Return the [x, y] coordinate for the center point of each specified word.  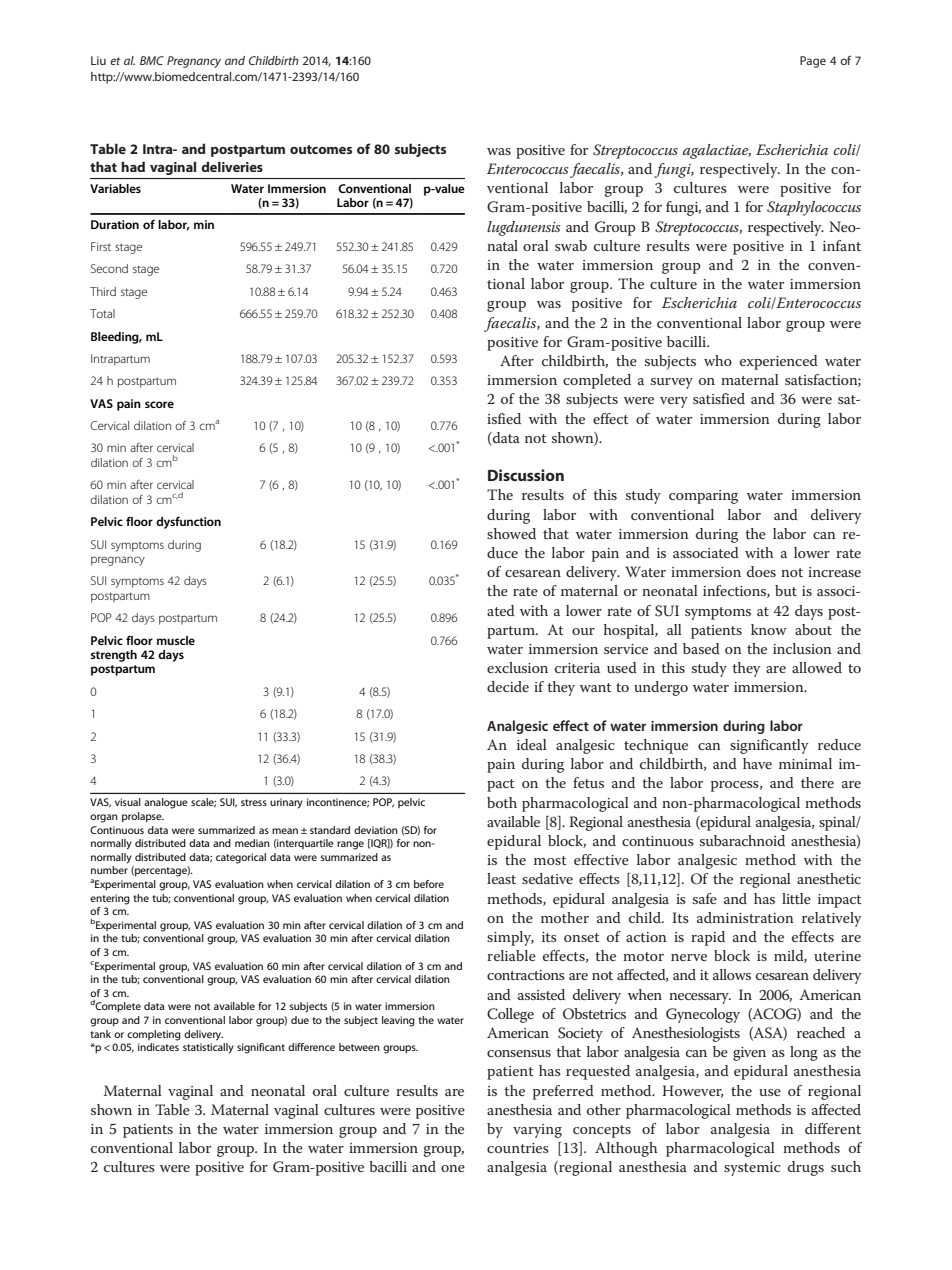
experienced [779, 362]
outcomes [321, 149]
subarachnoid [742, 840]
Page [813, 62]
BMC [152, 60]
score [159, 404]
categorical [241, 858]
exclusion [517, 667]
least [501, 878]
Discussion [526, 475]
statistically [208, 1048]
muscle [176, 640]
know [769, 629]
